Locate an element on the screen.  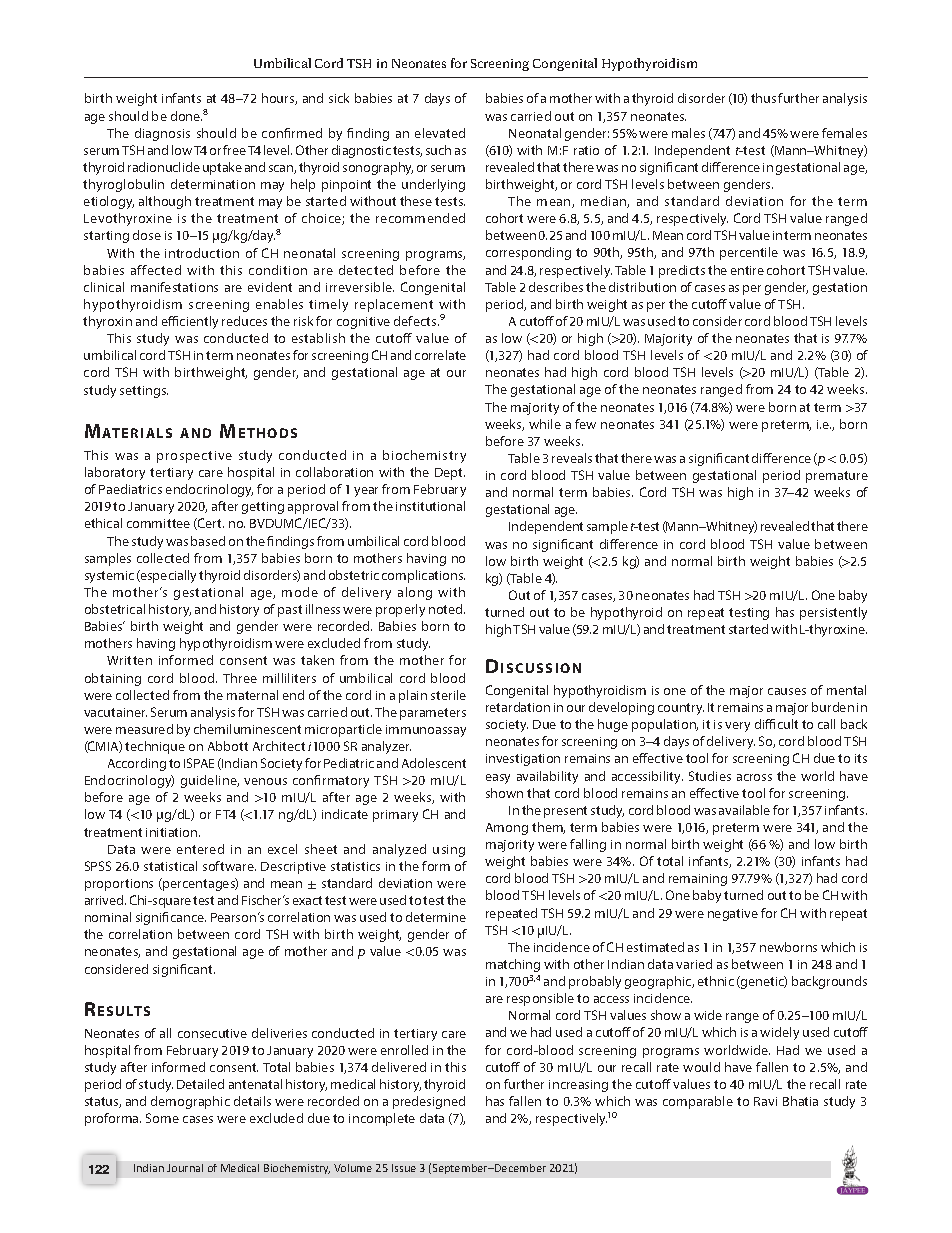
persistently is located at coordinates (833, 613).
